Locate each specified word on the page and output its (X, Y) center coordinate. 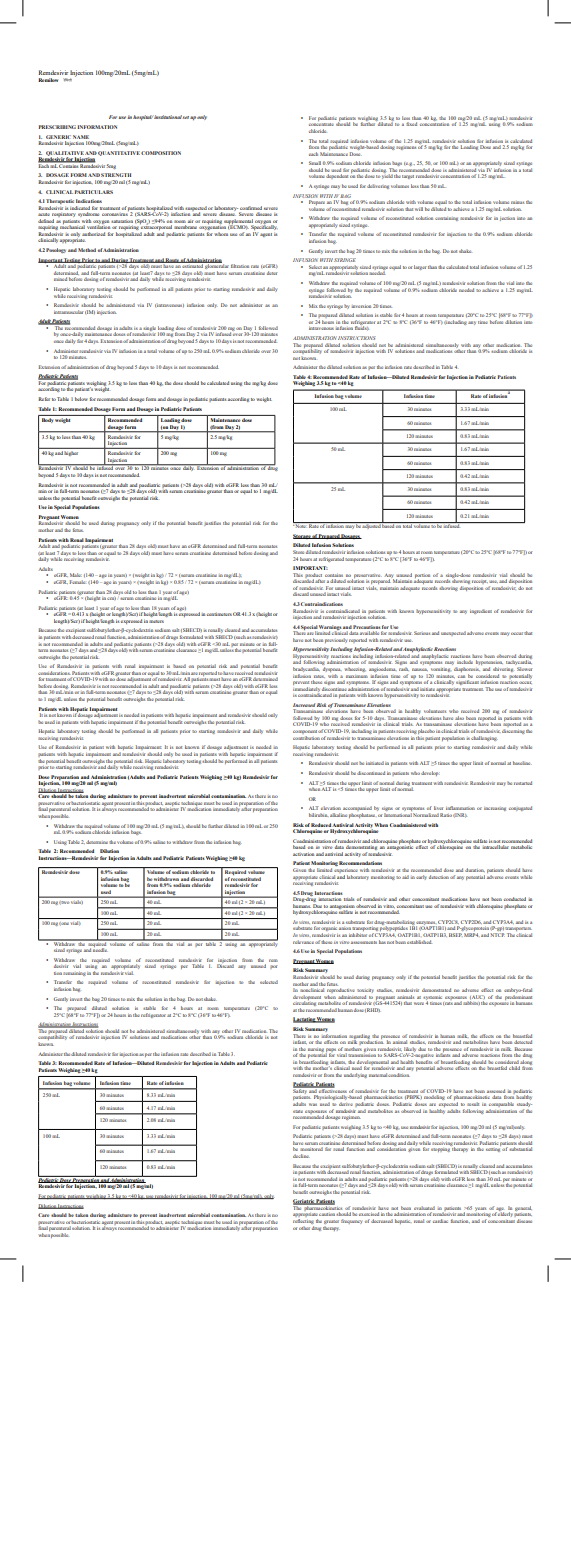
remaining (74, 974)
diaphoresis (466, 670)
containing (446, 219)
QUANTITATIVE (119, 153)
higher (71, 454)
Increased (304, 705)
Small (315, 163)
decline (301, 1156)
